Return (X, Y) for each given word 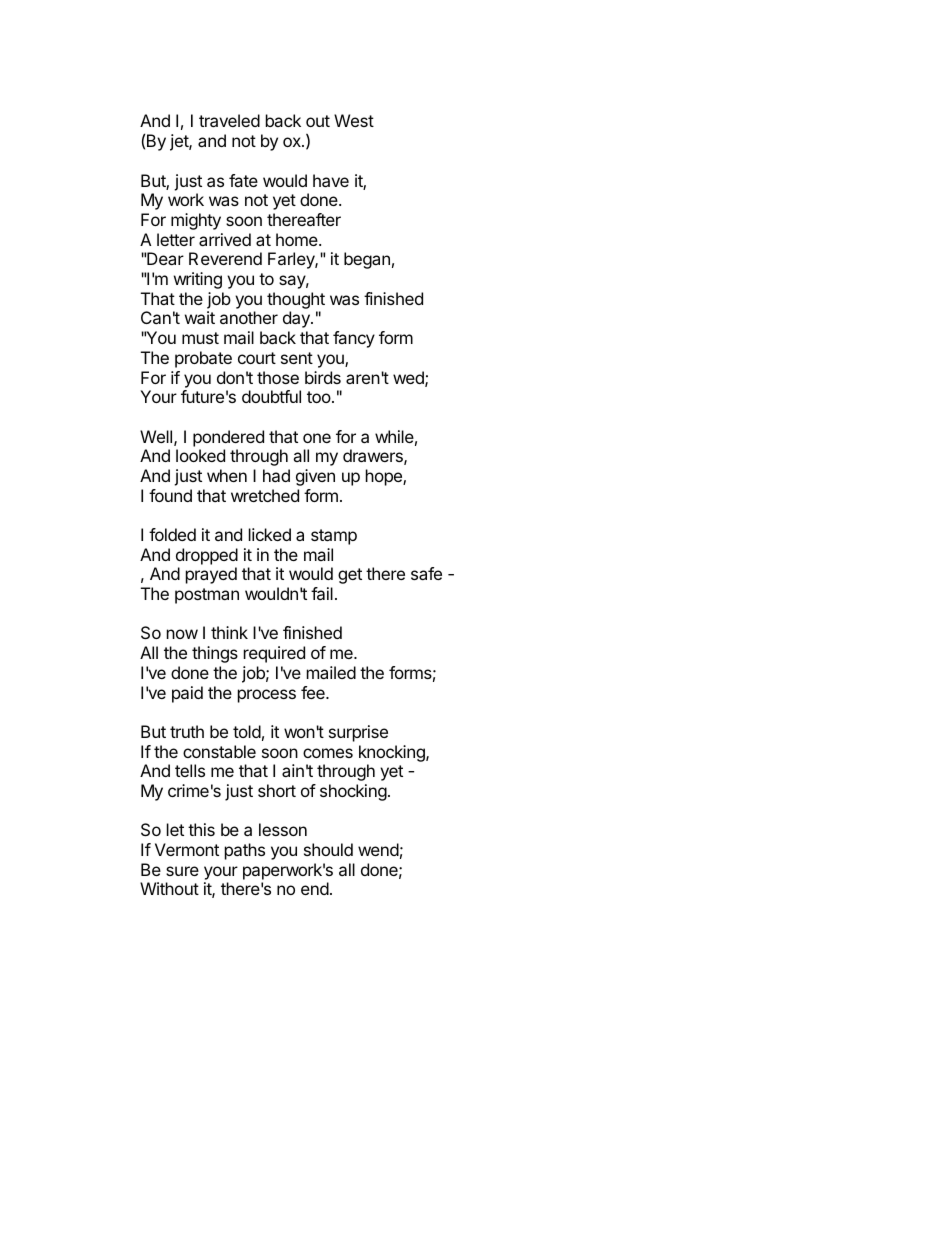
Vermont (187, 849)
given (315, 477)
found (170, 495)
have (331, 180)
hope (385, 477)
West (354, 120)
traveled (229, 120)
